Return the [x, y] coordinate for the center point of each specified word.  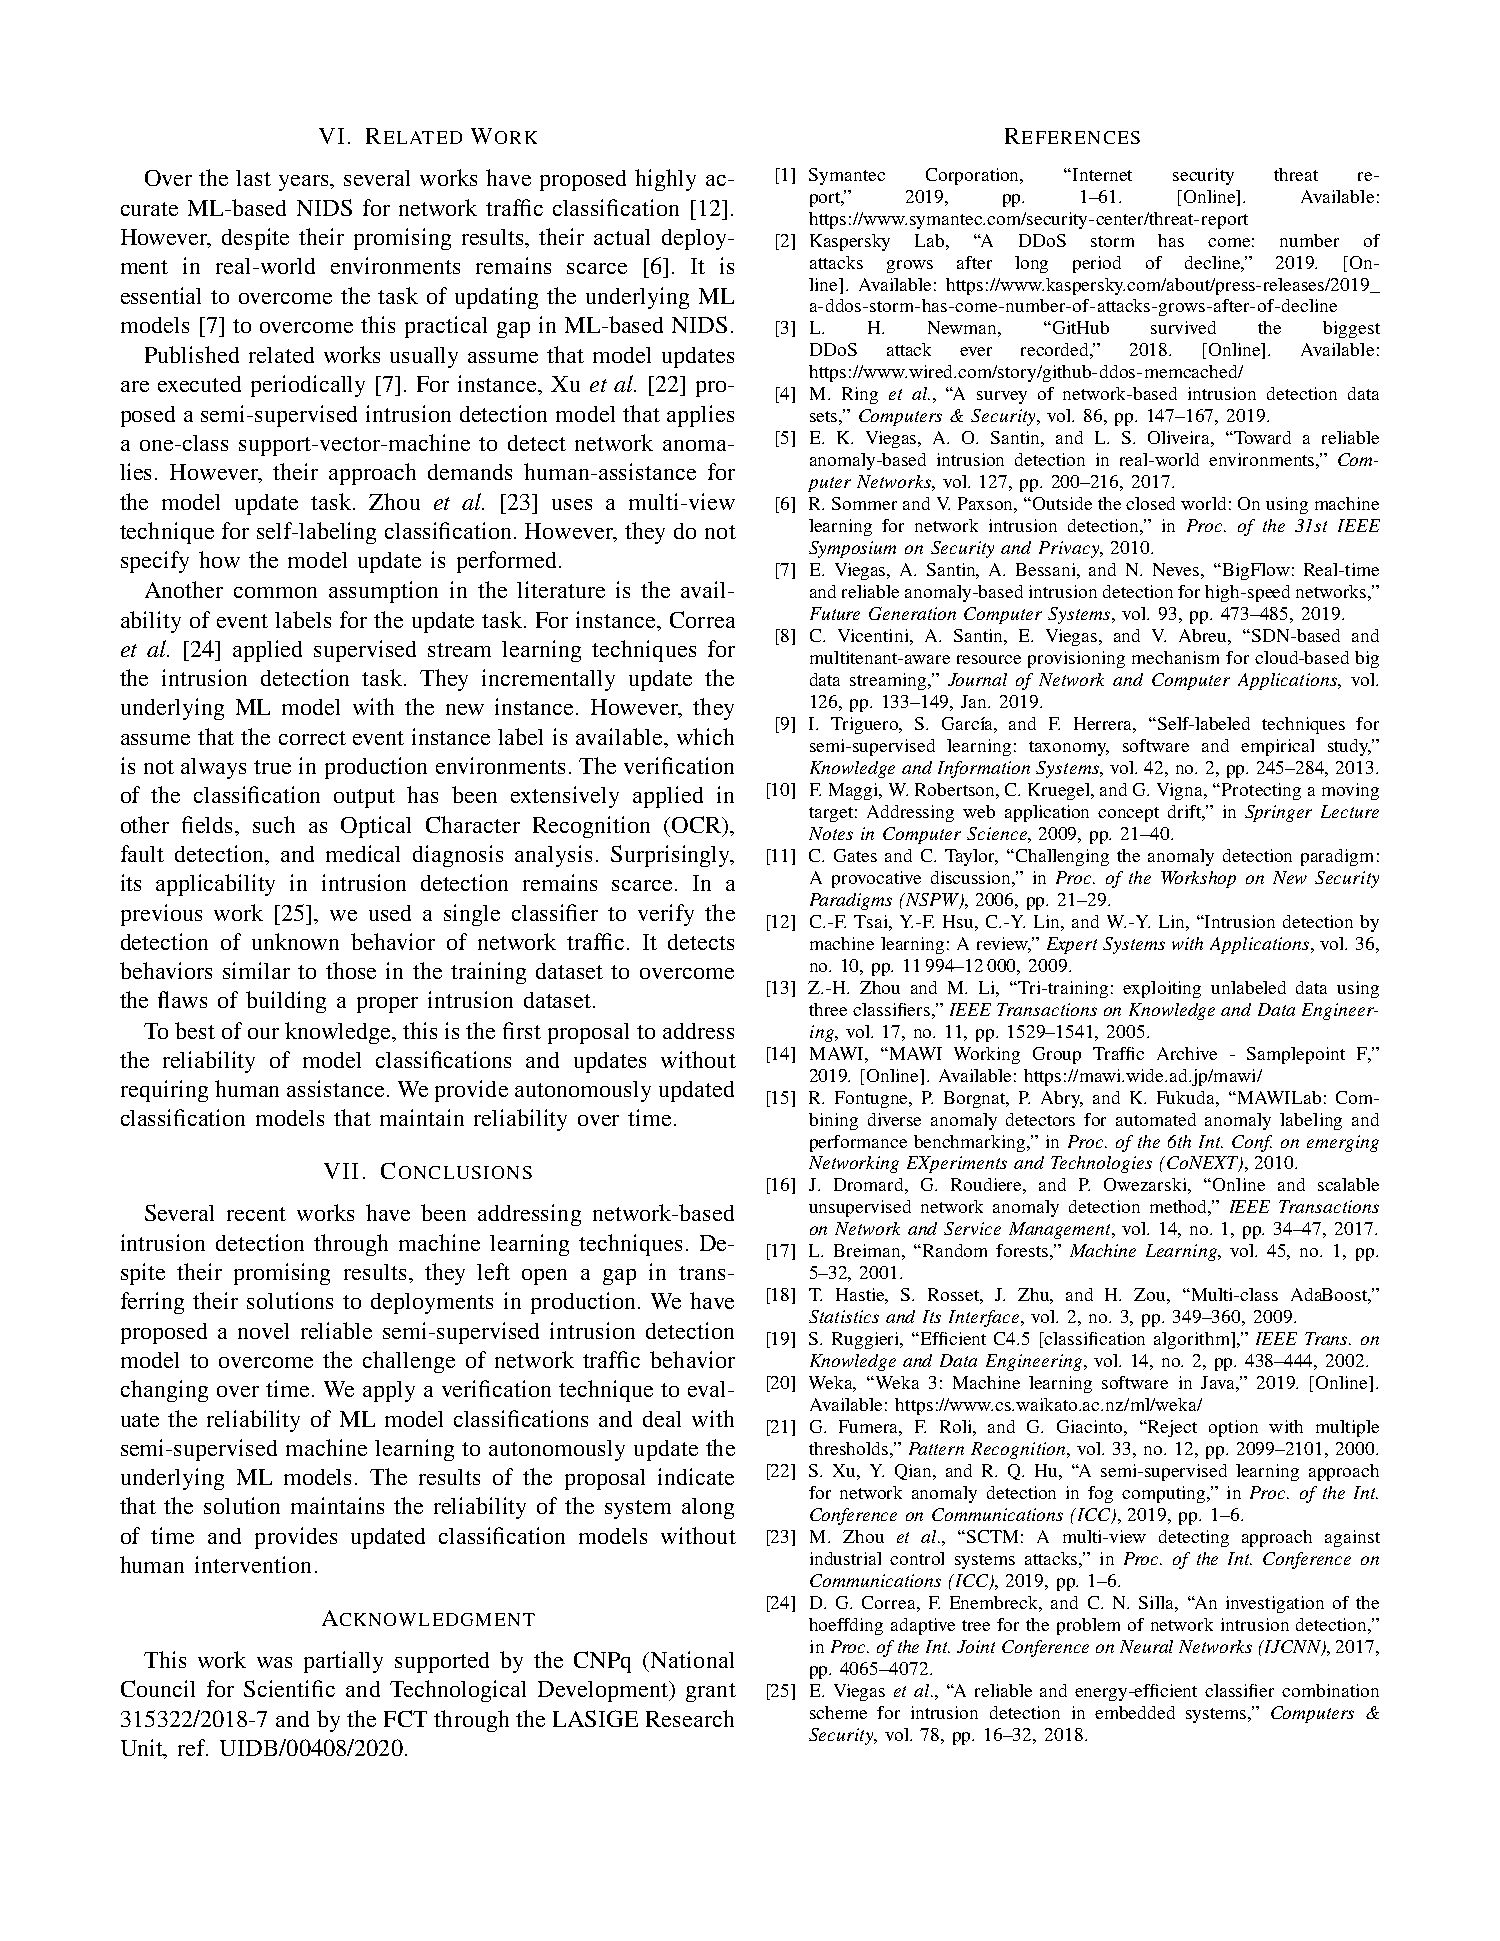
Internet [1102, 174]
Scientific [289, 1688]
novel [263, 1331]
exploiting [1162, 989]
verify [666, 915]
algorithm [1193, 1340]
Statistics [844, 1316]
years [305, 183]
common [275, 592]
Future [835, 613]
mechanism [1175, 657]
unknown [295, 941]
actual [622, 237]
